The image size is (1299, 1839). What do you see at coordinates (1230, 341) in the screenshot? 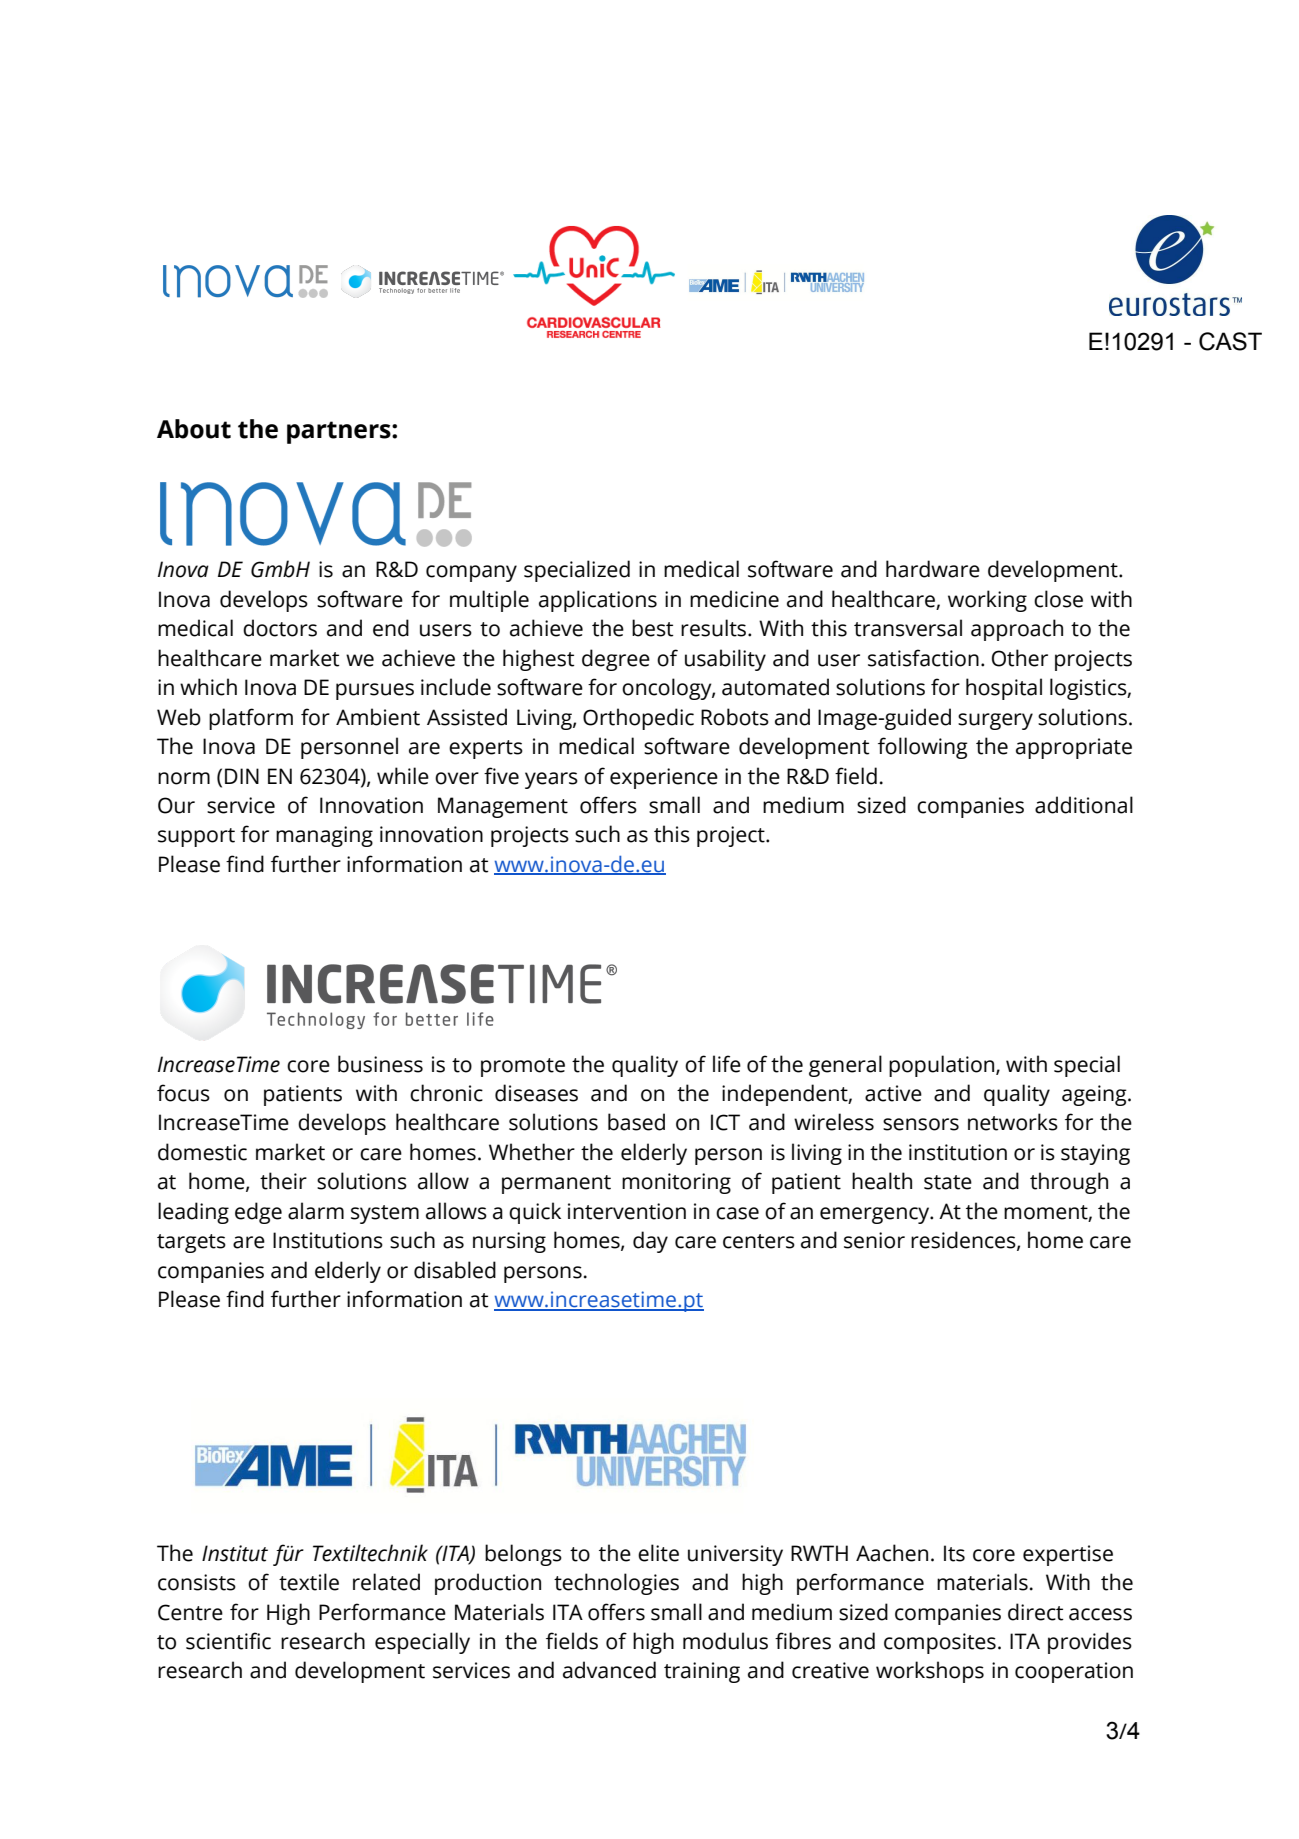
I see `CAST` at bounding box center [1230, 341].
